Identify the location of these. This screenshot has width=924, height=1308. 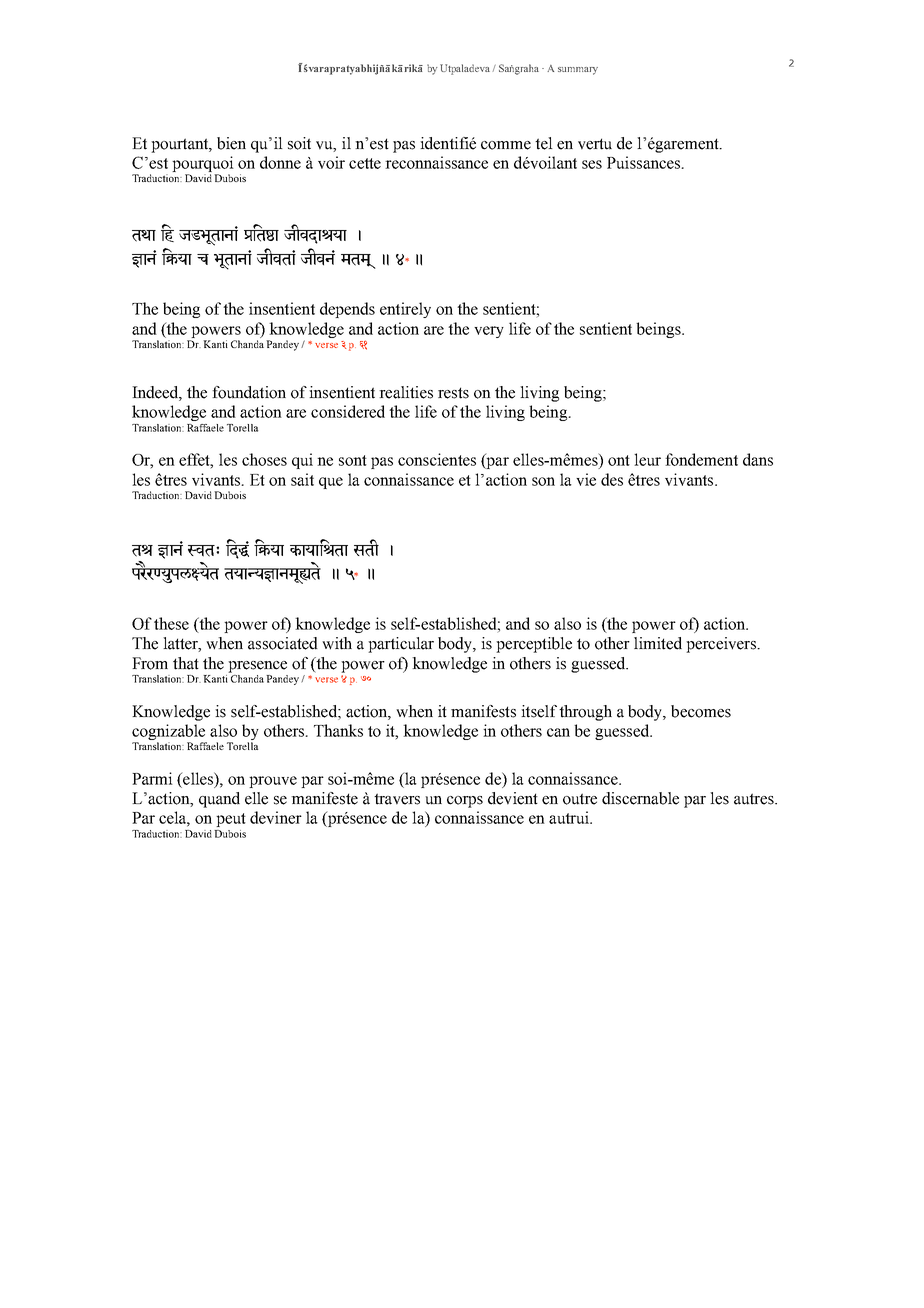
(171, 623).
